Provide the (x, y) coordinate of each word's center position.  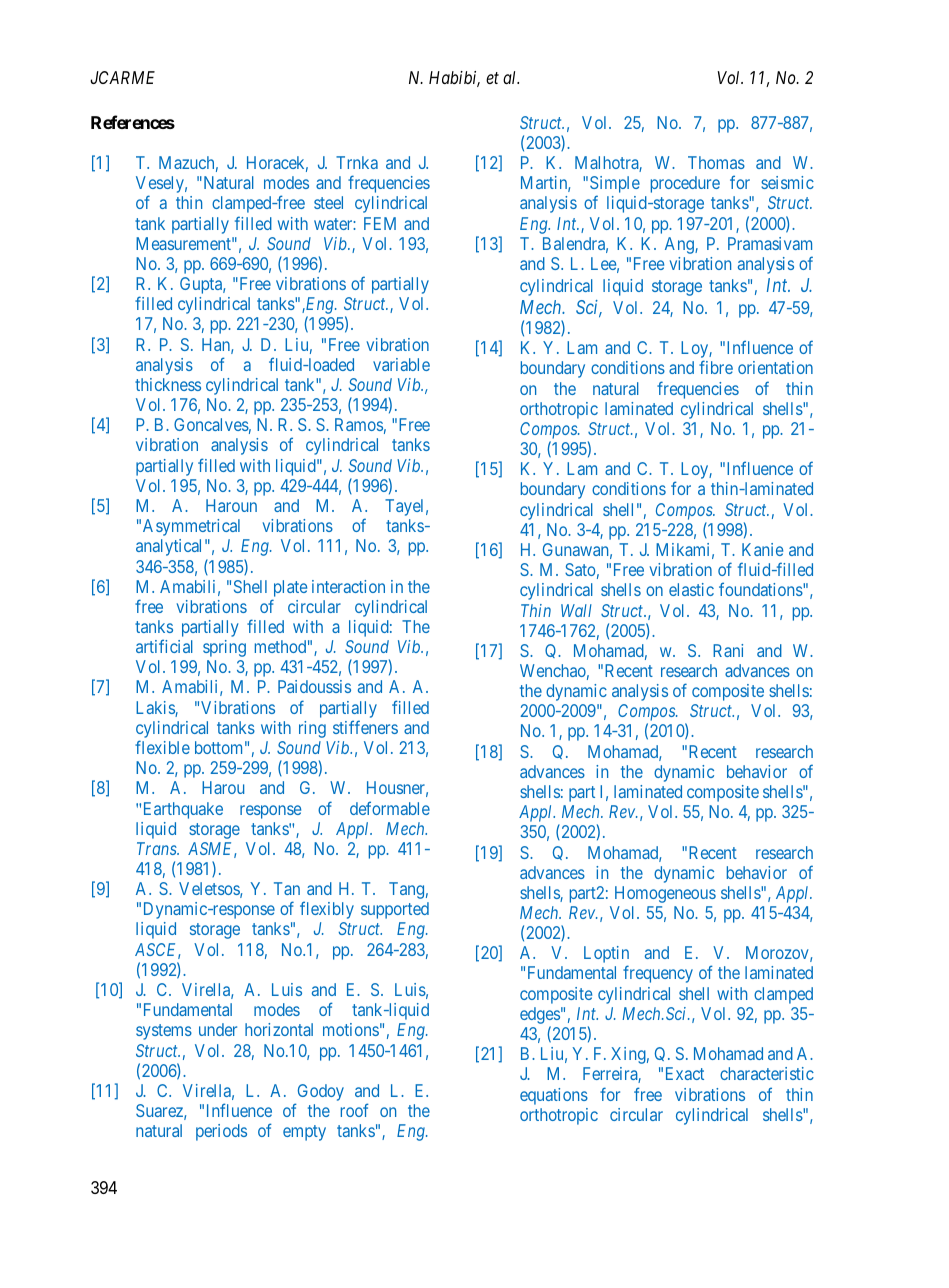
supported (395, 910)
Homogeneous (665, 894)
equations (554, 1096)
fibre (716, 367)
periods (221, 1132)
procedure (685, 184)
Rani (728, 650)
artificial (164, 646)
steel (328, 202)
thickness (168, 384)
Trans (158, 848)
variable (401, 364)
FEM (380, 223)
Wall (576, 610)
